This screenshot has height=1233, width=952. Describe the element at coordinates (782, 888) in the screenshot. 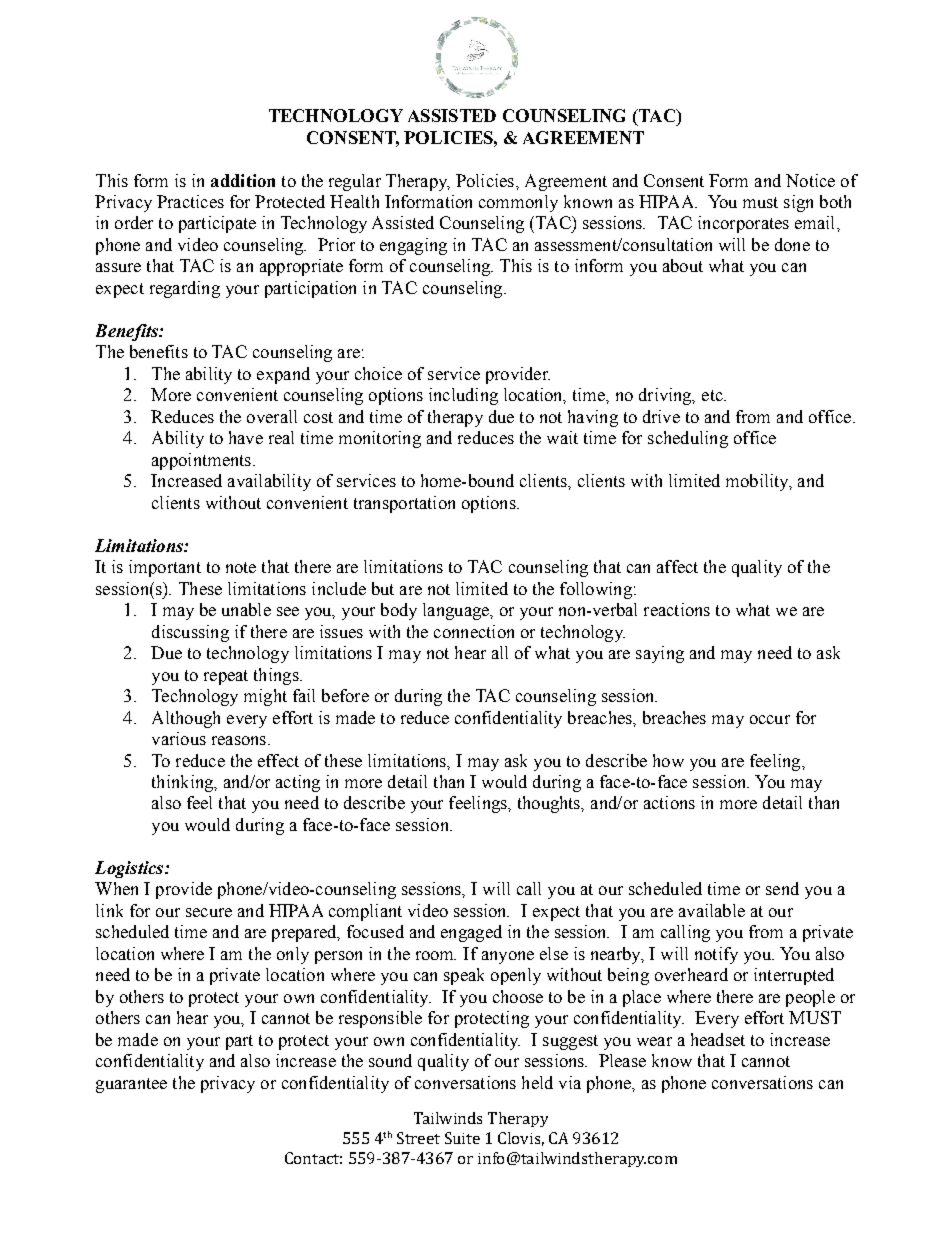

I see `send` at that location.
